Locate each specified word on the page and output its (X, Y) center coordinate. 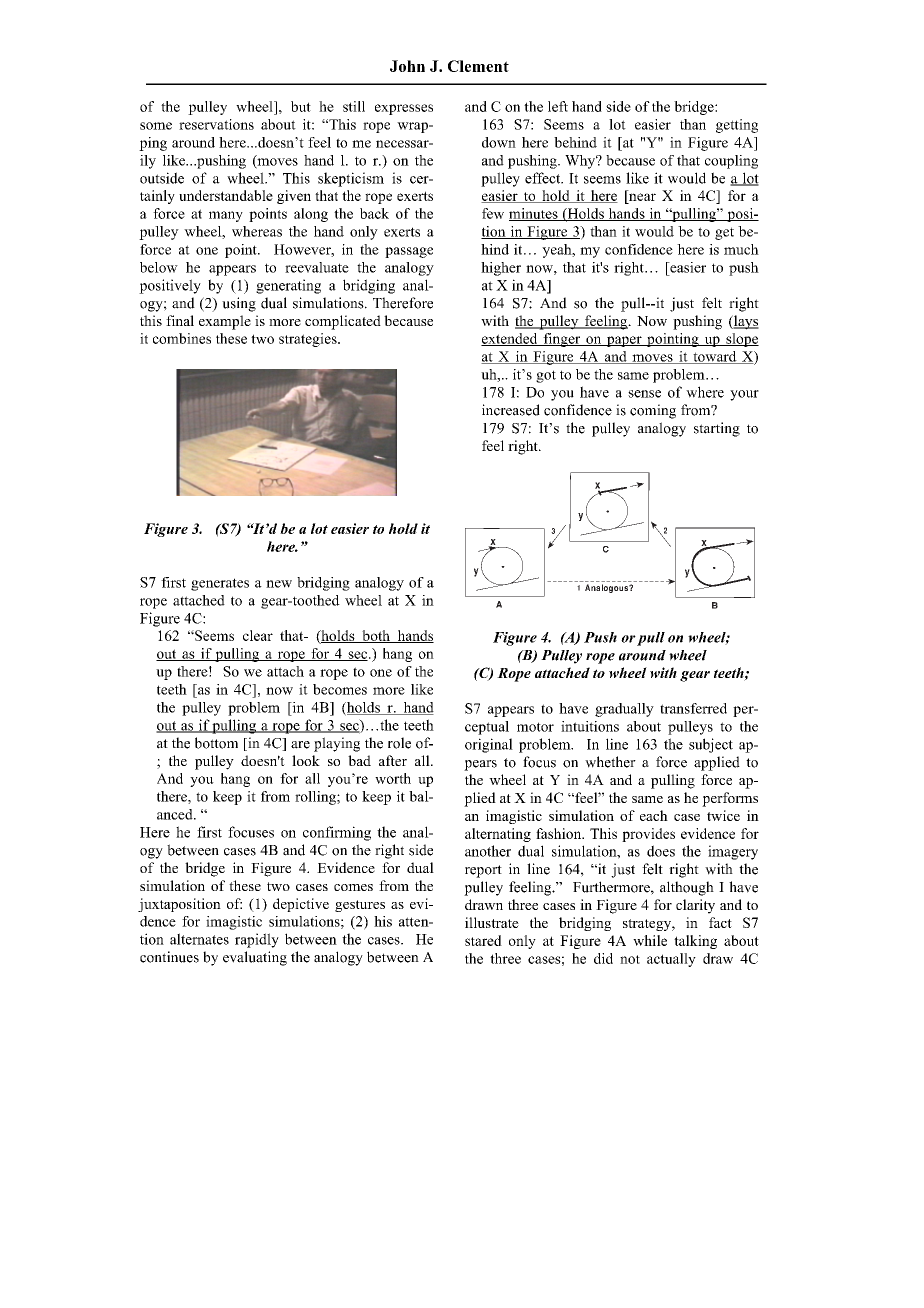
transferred (693, 708)
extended (510, 339)
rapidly (257, 940)
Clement (478, 66)
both (376, 636)
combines (182, 338)
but (301, 106)
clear (258, 635)
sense (644, 394)
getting (737, 126)
